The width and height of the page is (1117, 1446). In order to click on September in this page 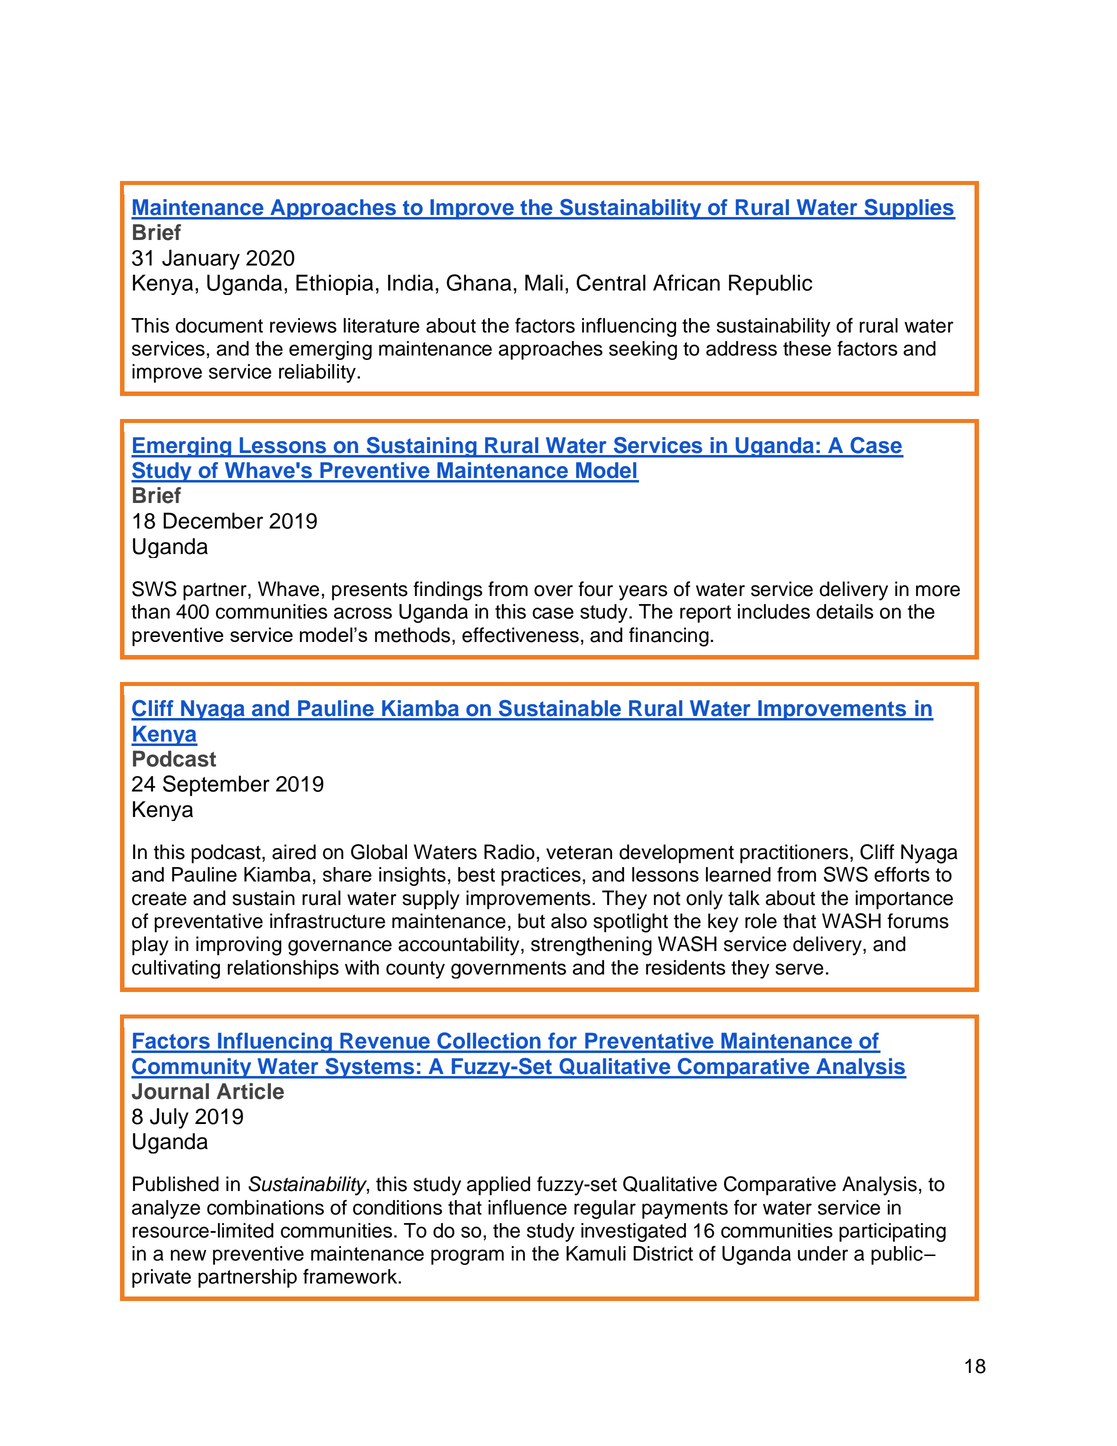, I will do `click(216, 785)`.
